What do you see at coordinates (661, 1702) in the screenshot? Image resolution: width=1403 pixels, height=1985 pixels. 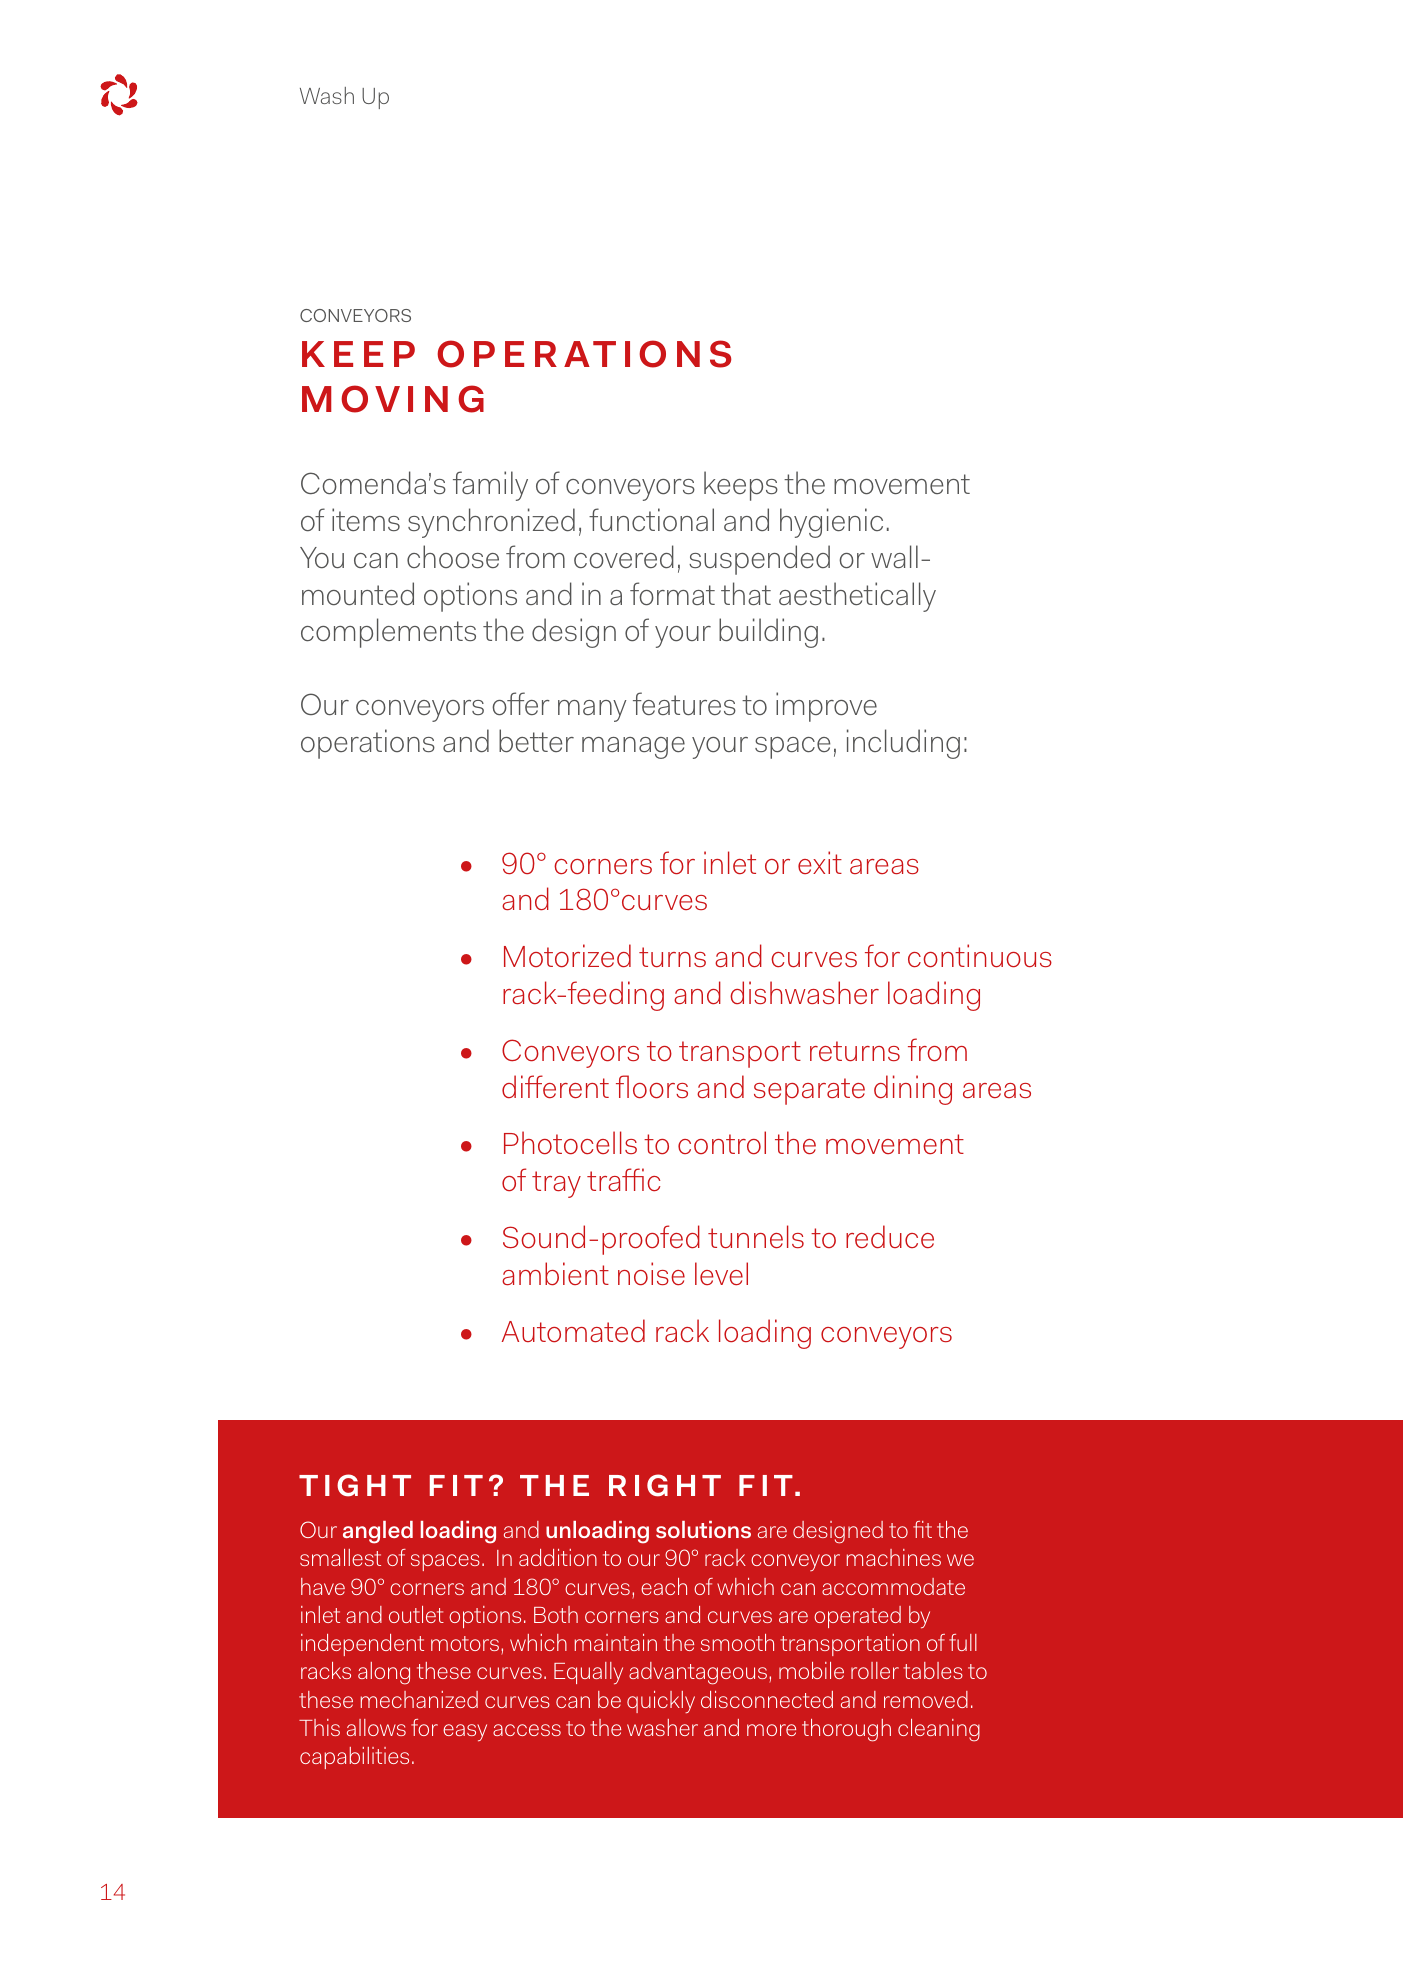 I see `quickly` at bounding box center [661, 1702].
